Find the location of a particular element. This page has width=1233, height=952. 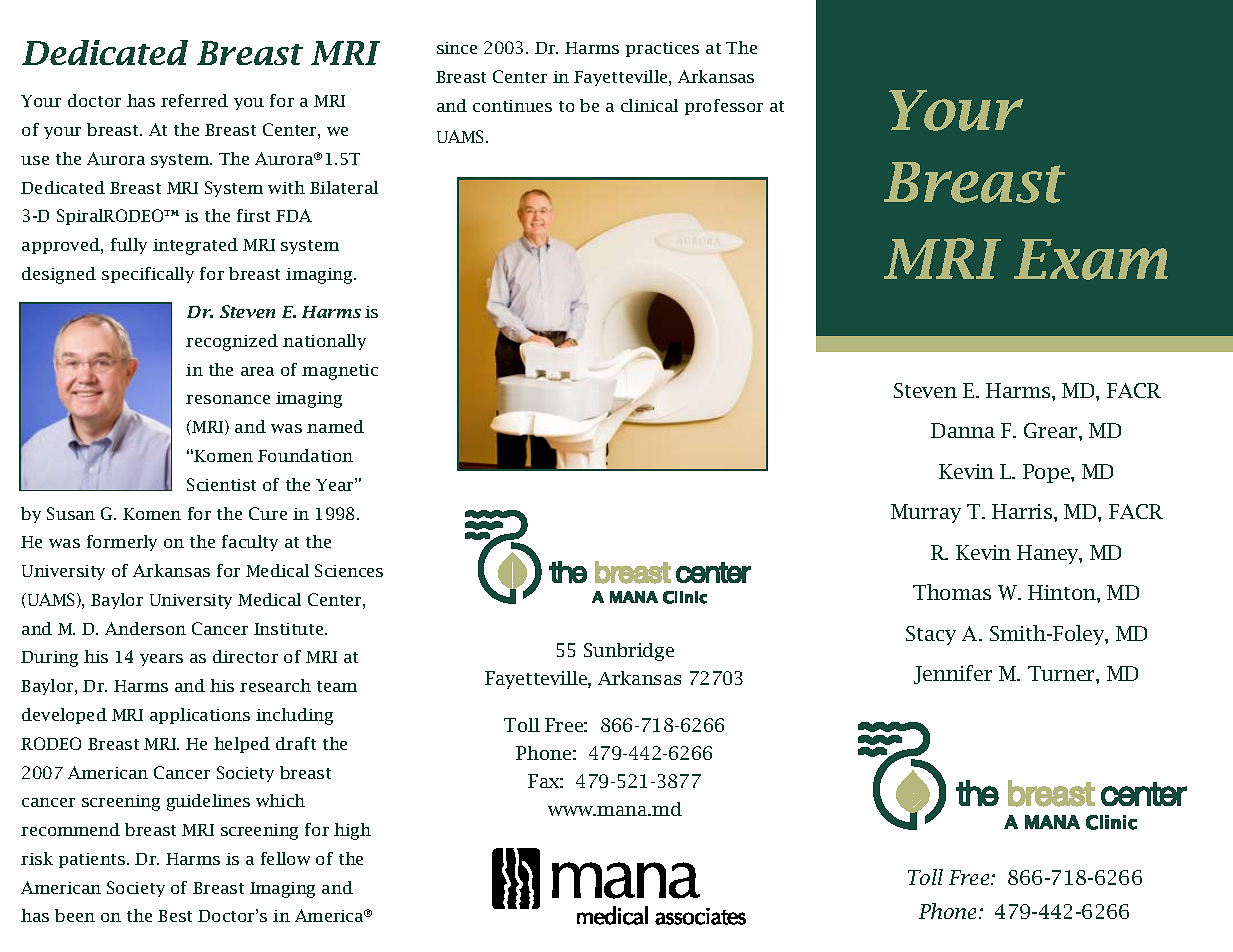

professor is located at coordinates (724, 107).
